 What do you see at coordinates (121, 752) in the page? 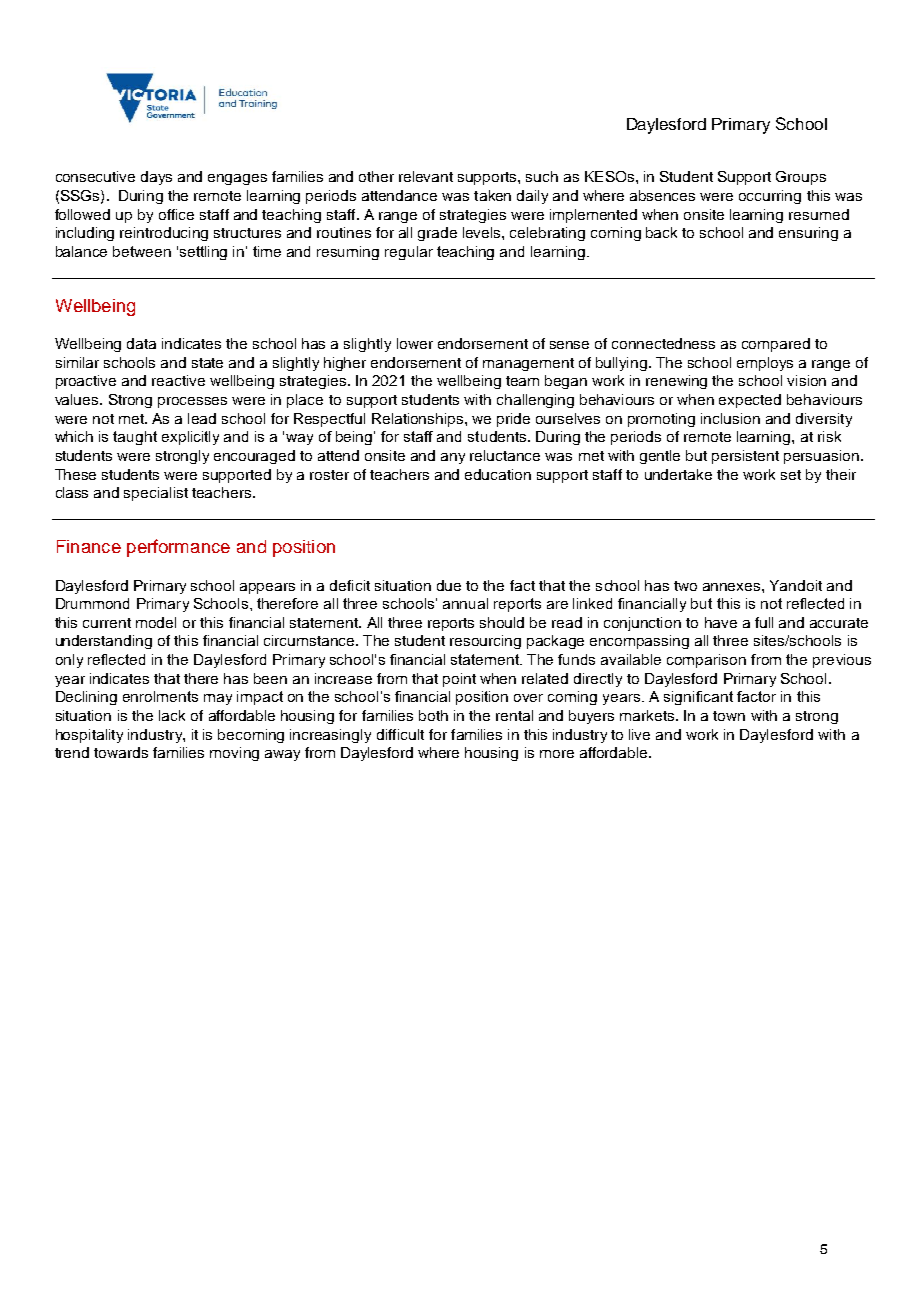
I see `towards` at bounding box center [121, 752].
